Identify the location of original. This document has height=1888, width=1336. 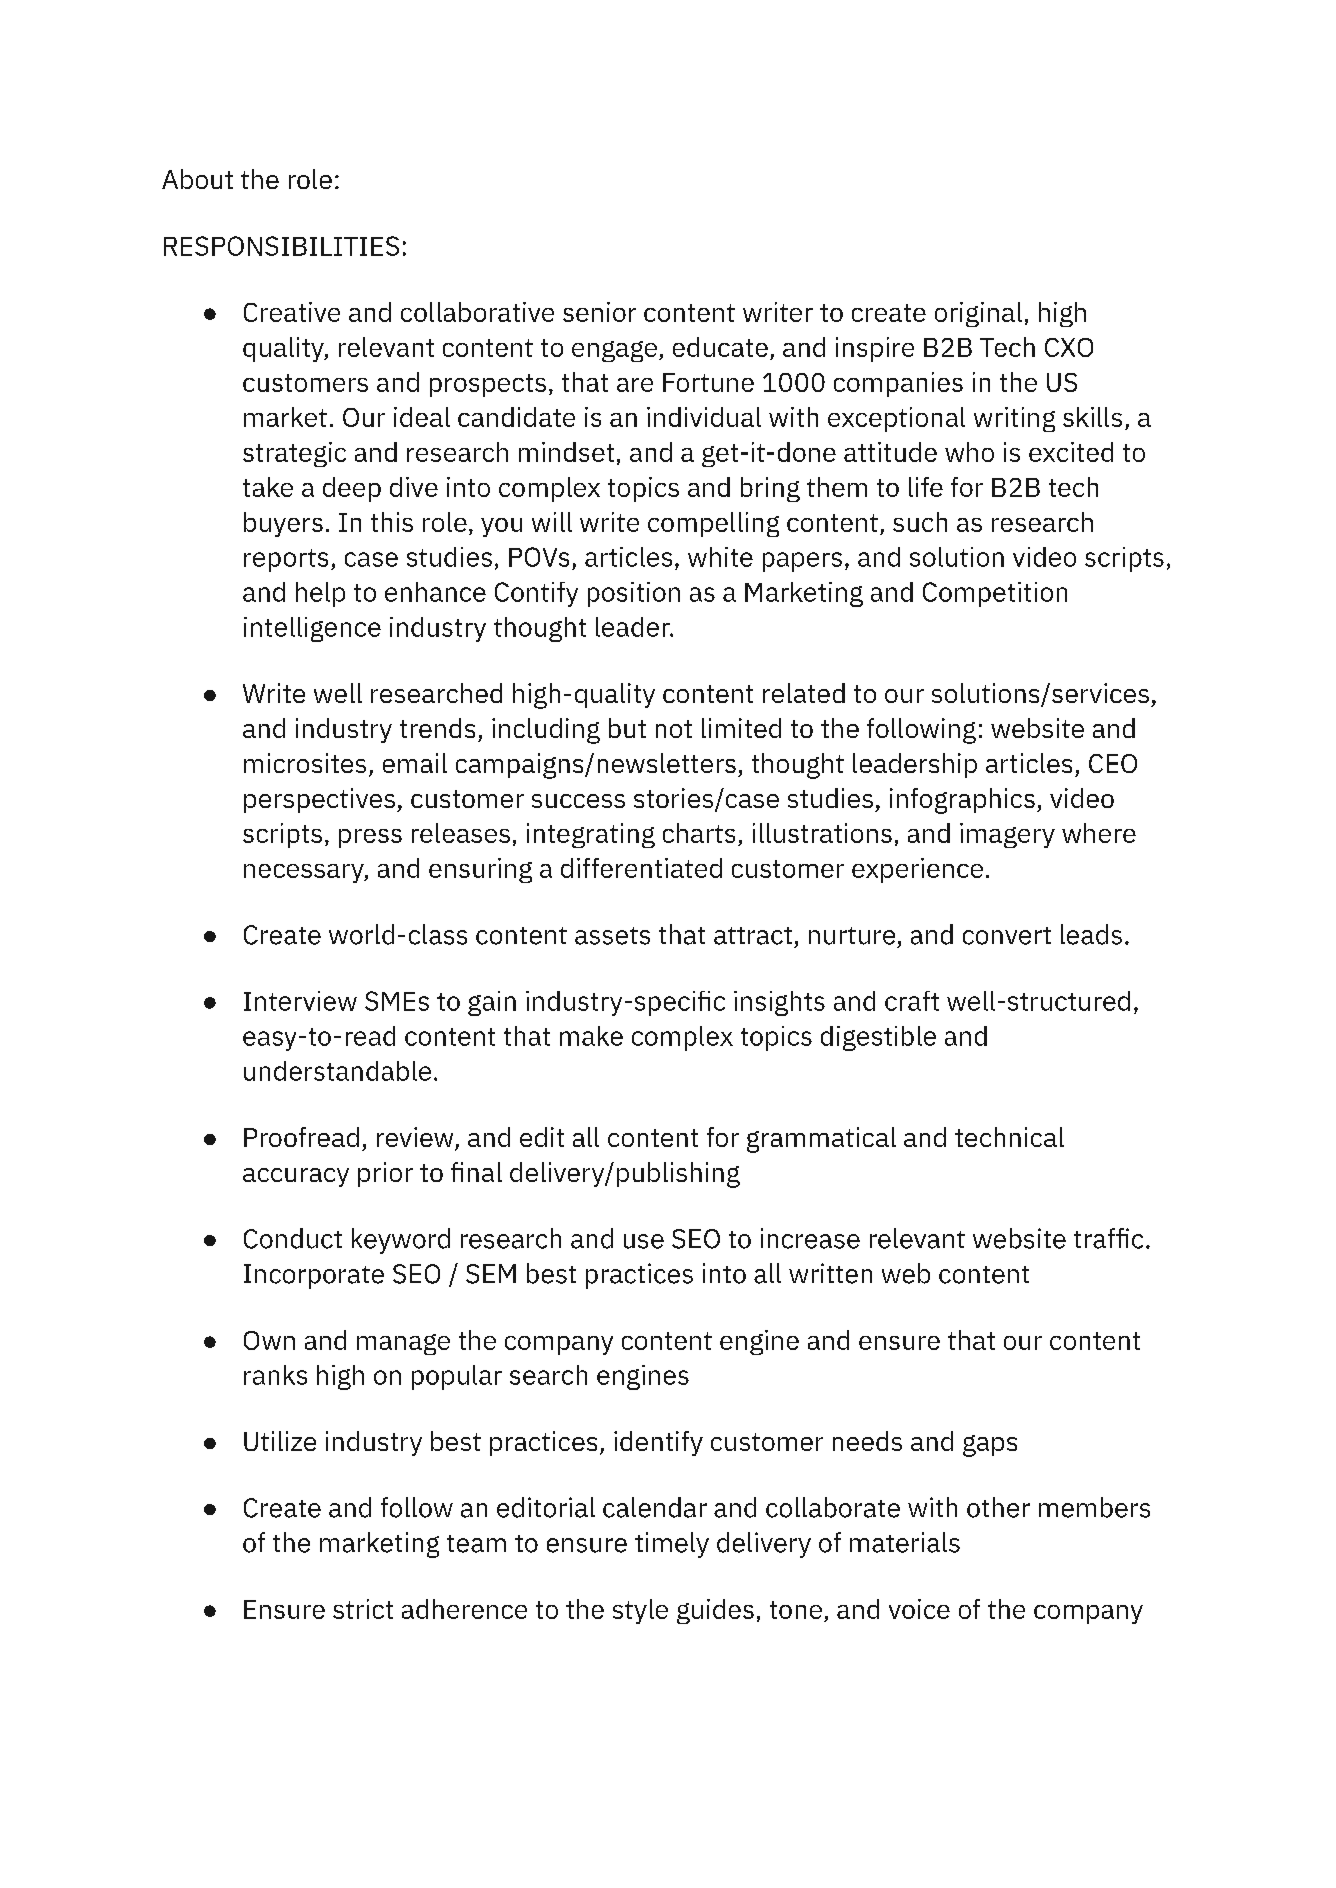
(978, 314).
